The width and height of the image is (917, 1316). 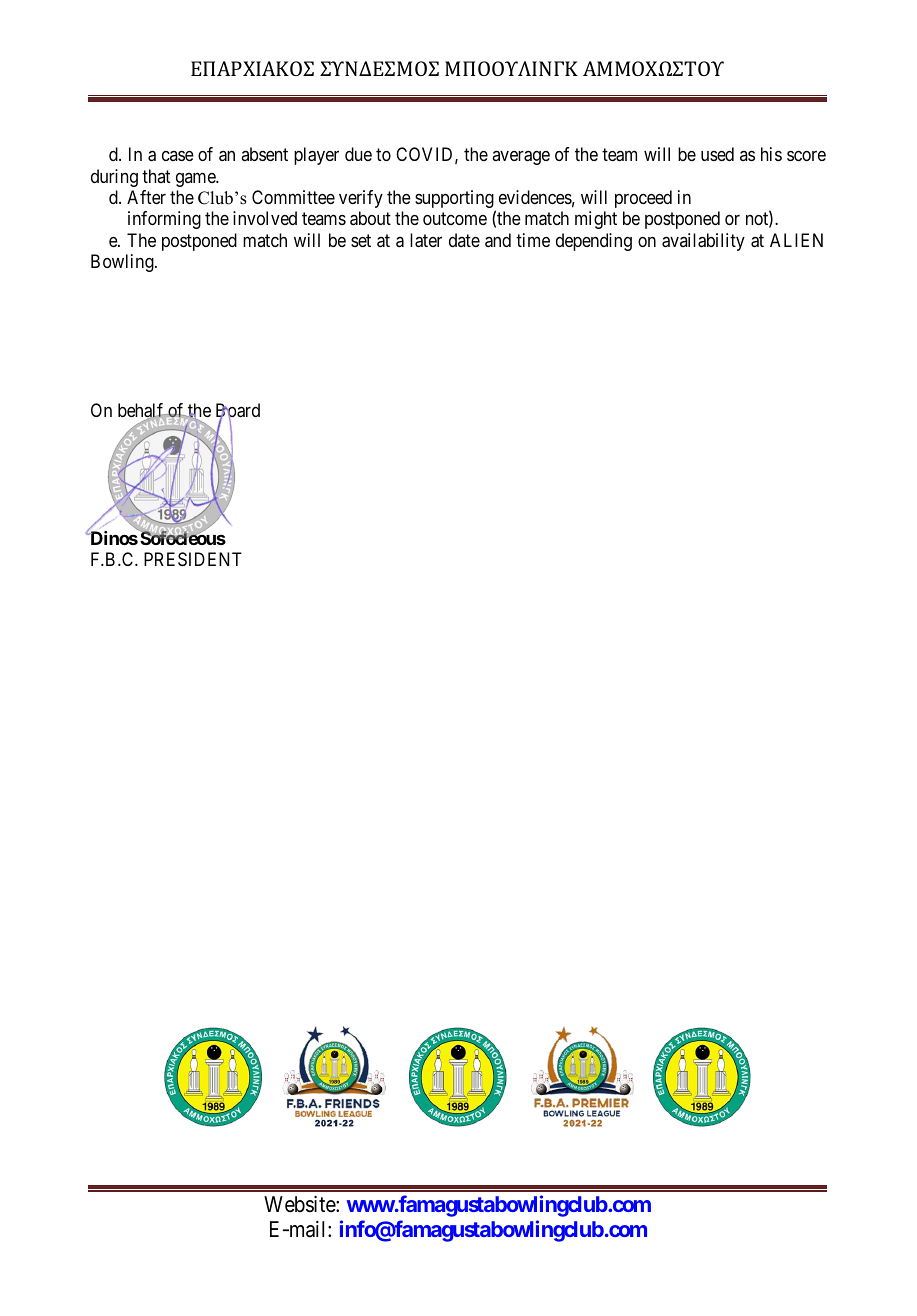 I want to click on average, so click(x=521, y=158).
